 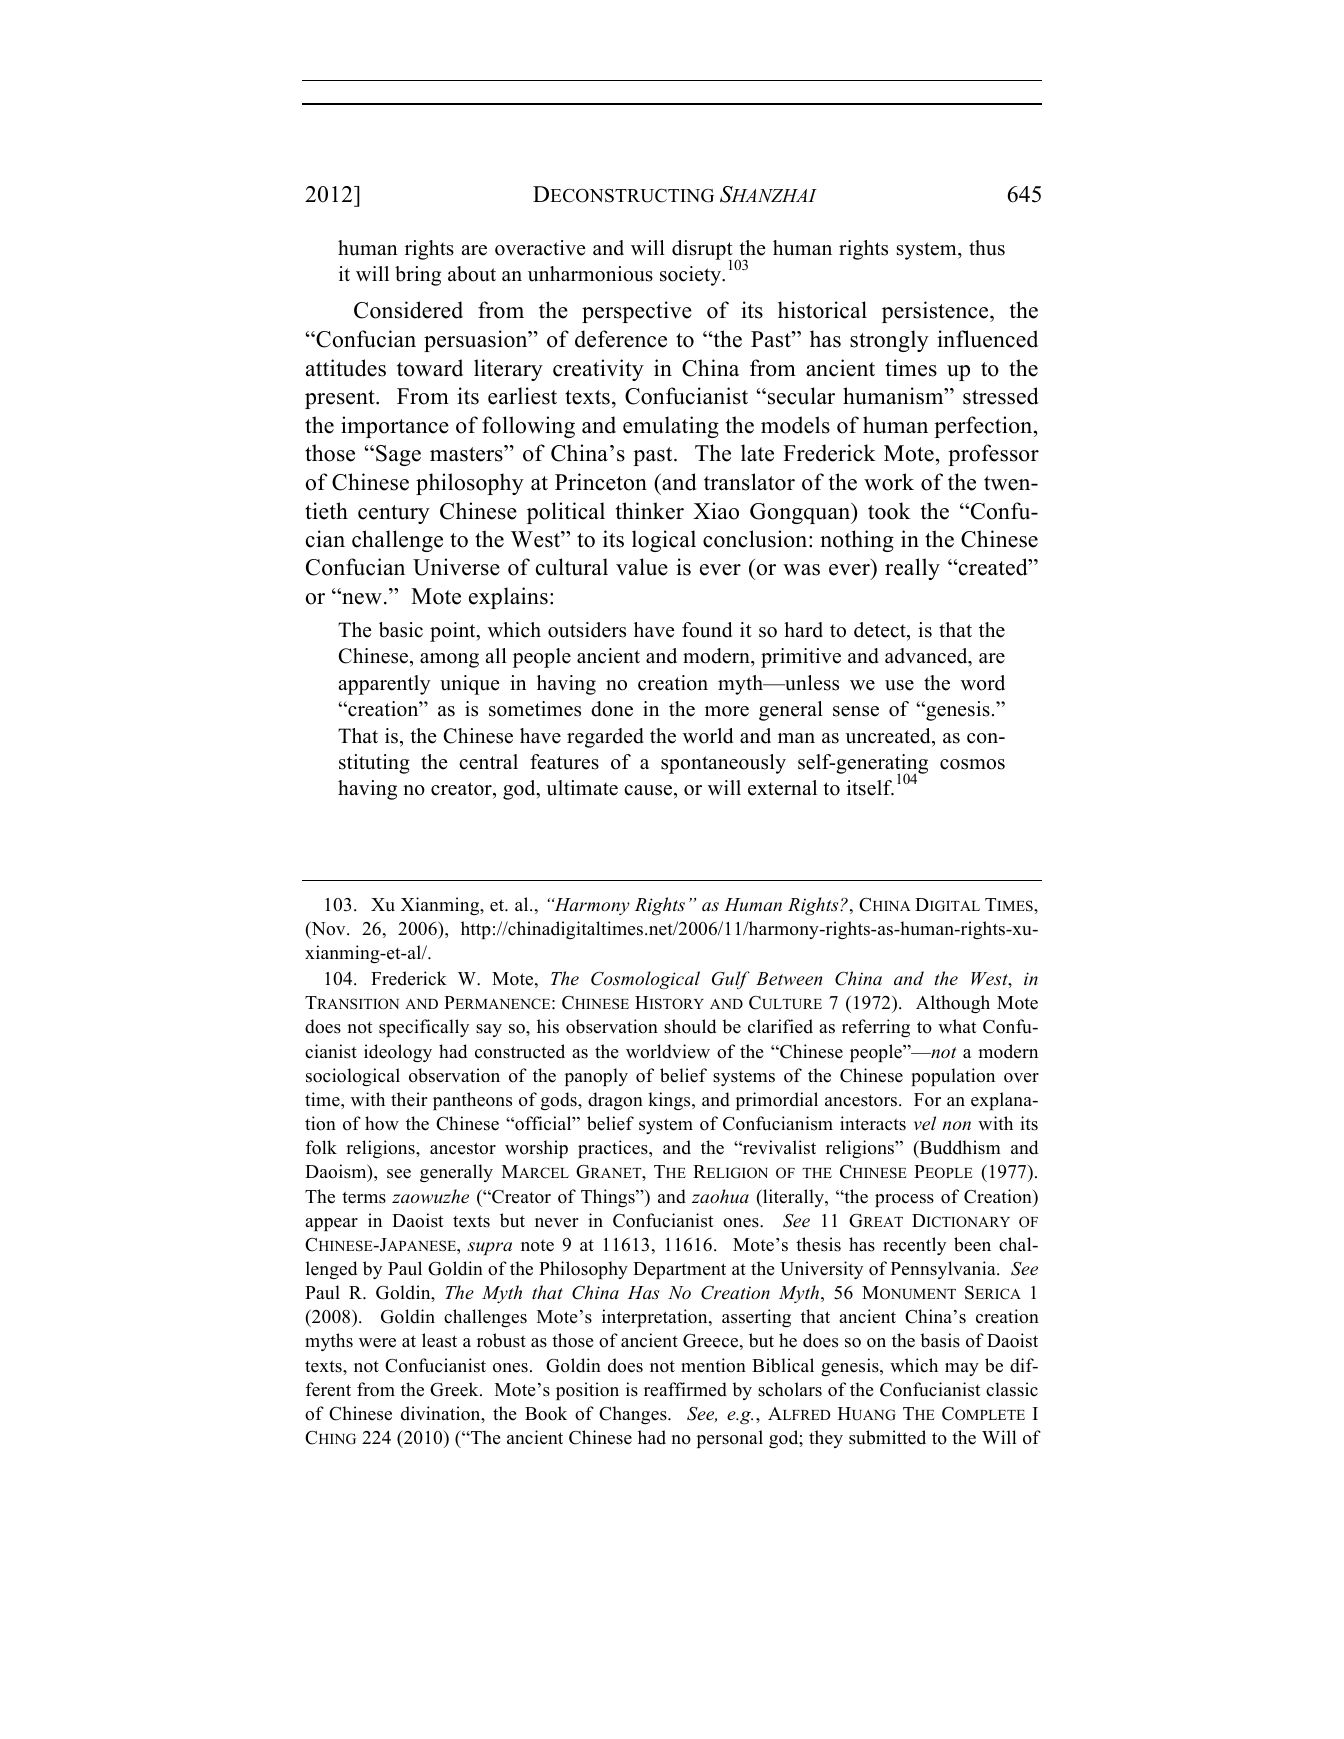 What do you see at coordinates (957, 1026) in the image?
I see `what` at bounding box center [957, 1026].
